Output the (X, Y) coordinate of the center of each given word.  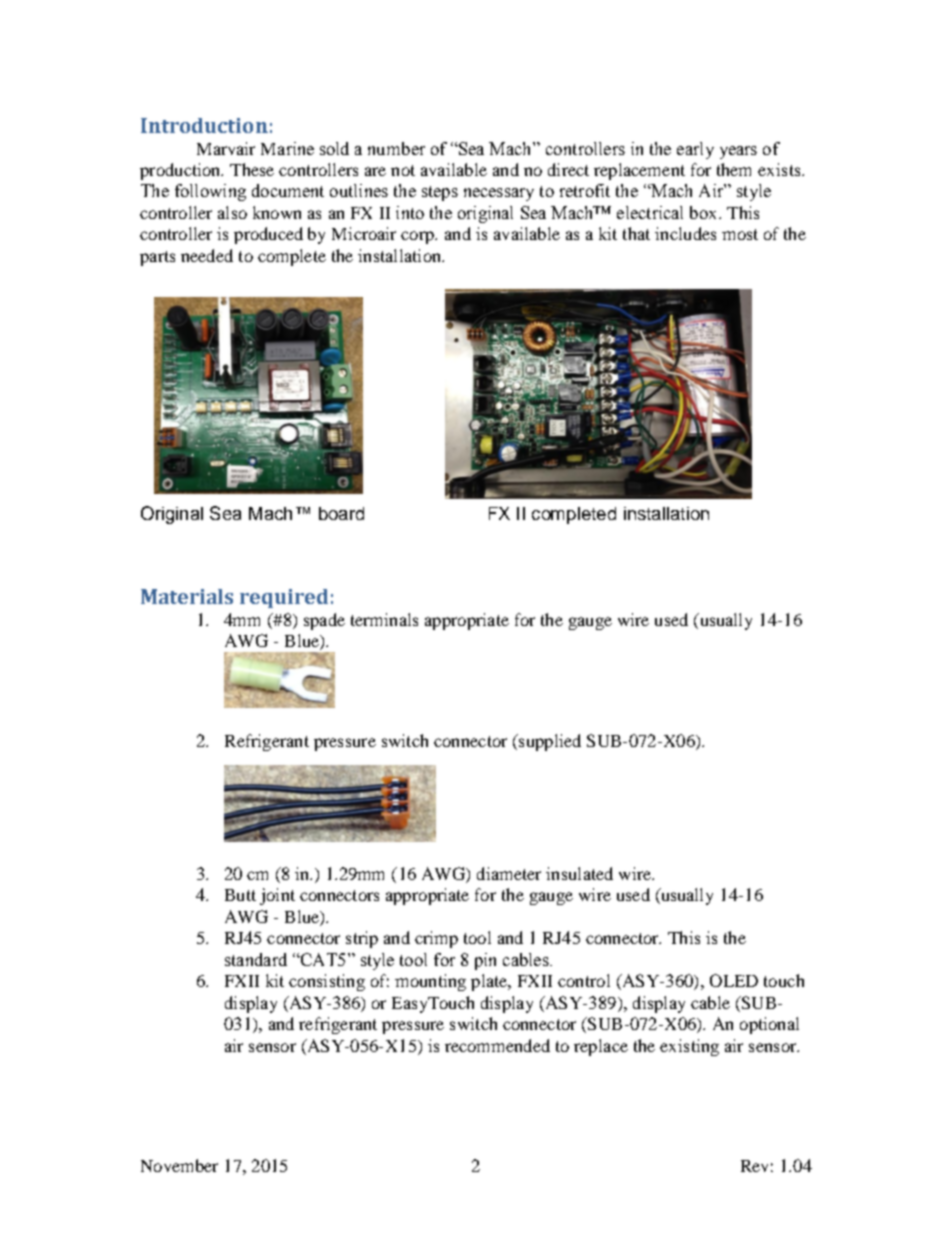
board (341, 513)
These (252, 169)
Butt (240, 895)
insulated (579, 873)
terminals (384, 619)
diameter (509, 873)
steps (440, 193)
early (695, 150)
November (179, 1165)
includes (685, 233)
